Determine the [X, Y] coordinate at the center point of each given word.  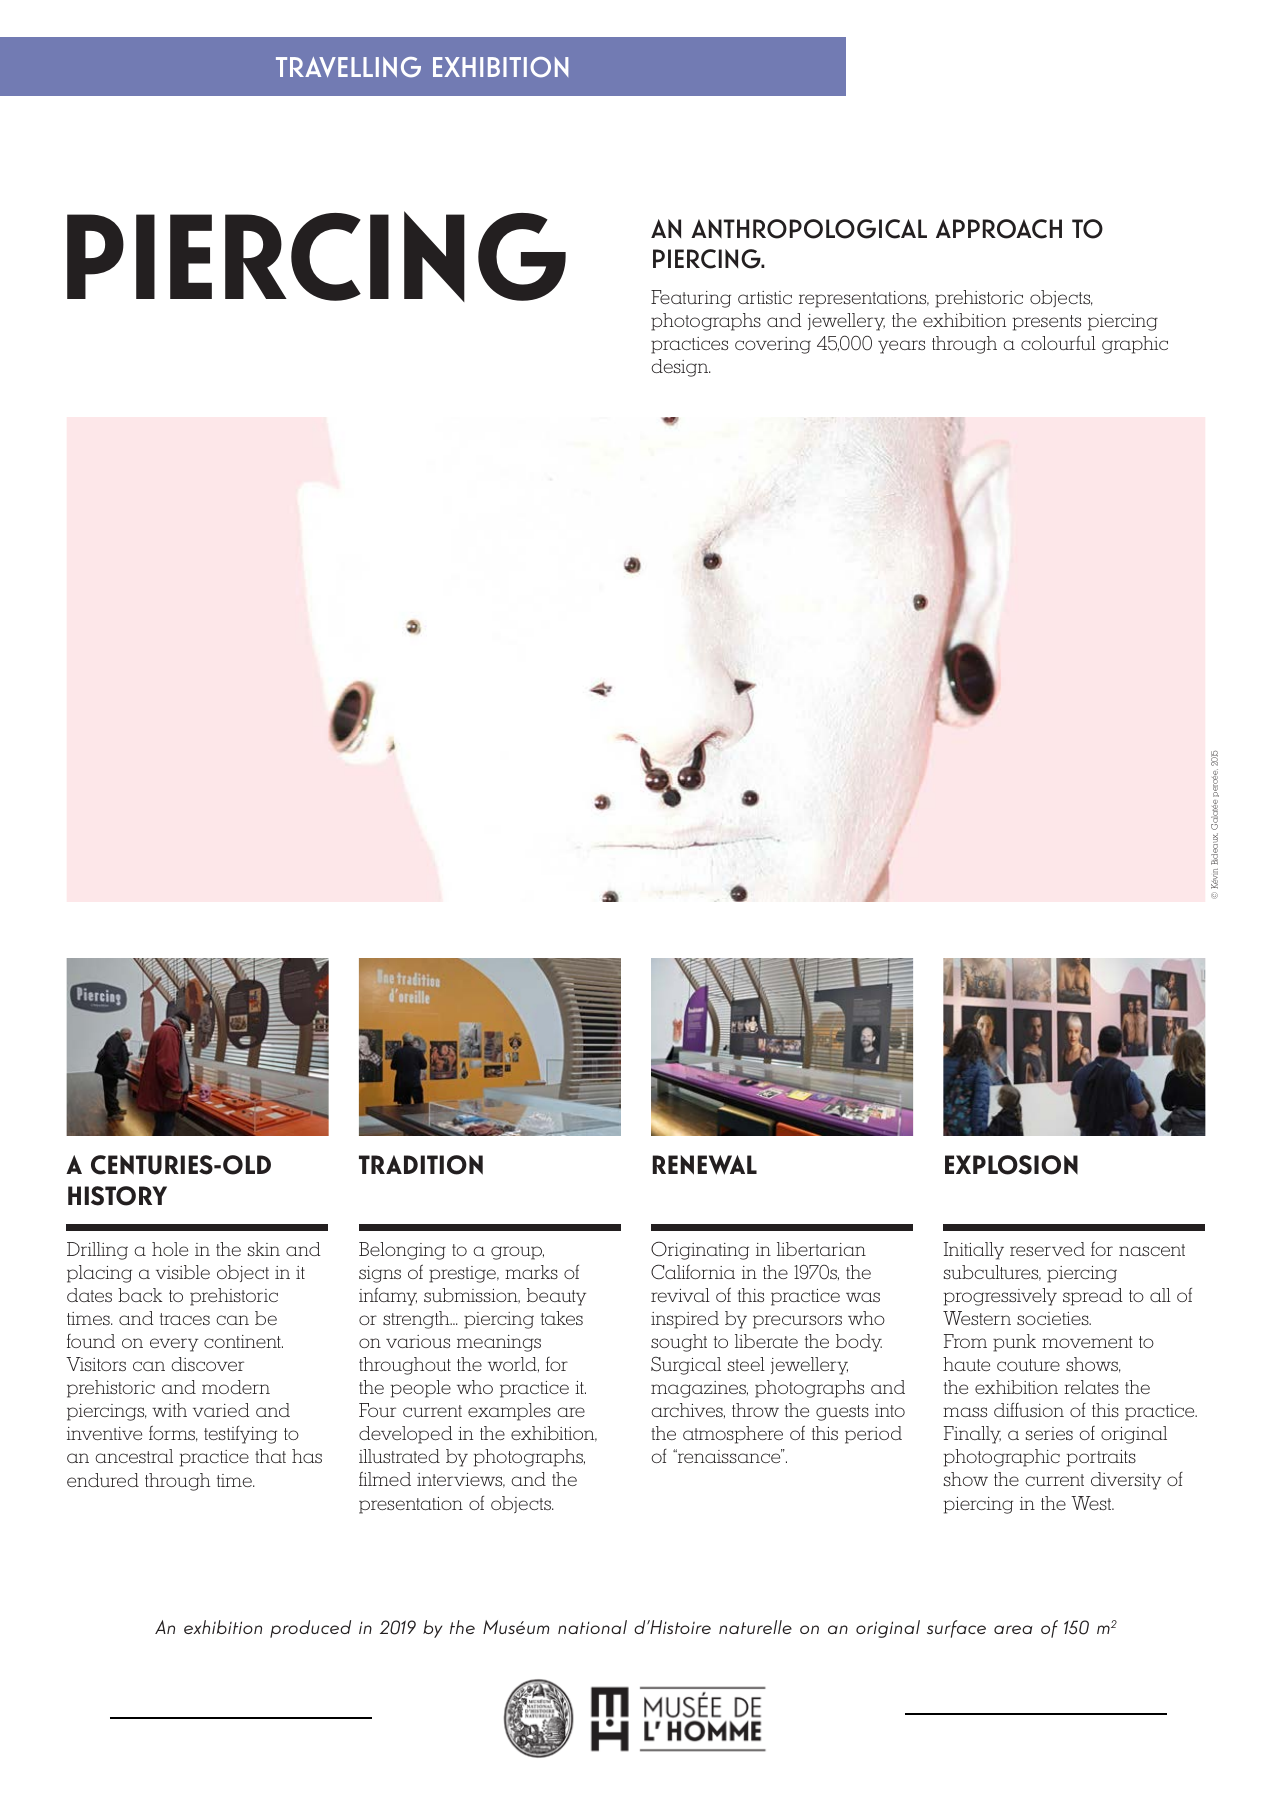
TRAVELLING [348, 67]
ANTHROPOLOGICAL [809, 229]
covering [773, 345]
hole [170, 1249]
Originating [700, 1250]
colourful [1058, 343]
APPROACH [999, 229]
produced [310, 1629]
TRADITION [421, 1165]
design [681, 368]
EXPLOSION [1011, 1165]
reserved [1047, 1249]
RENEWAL [705, 1165]
